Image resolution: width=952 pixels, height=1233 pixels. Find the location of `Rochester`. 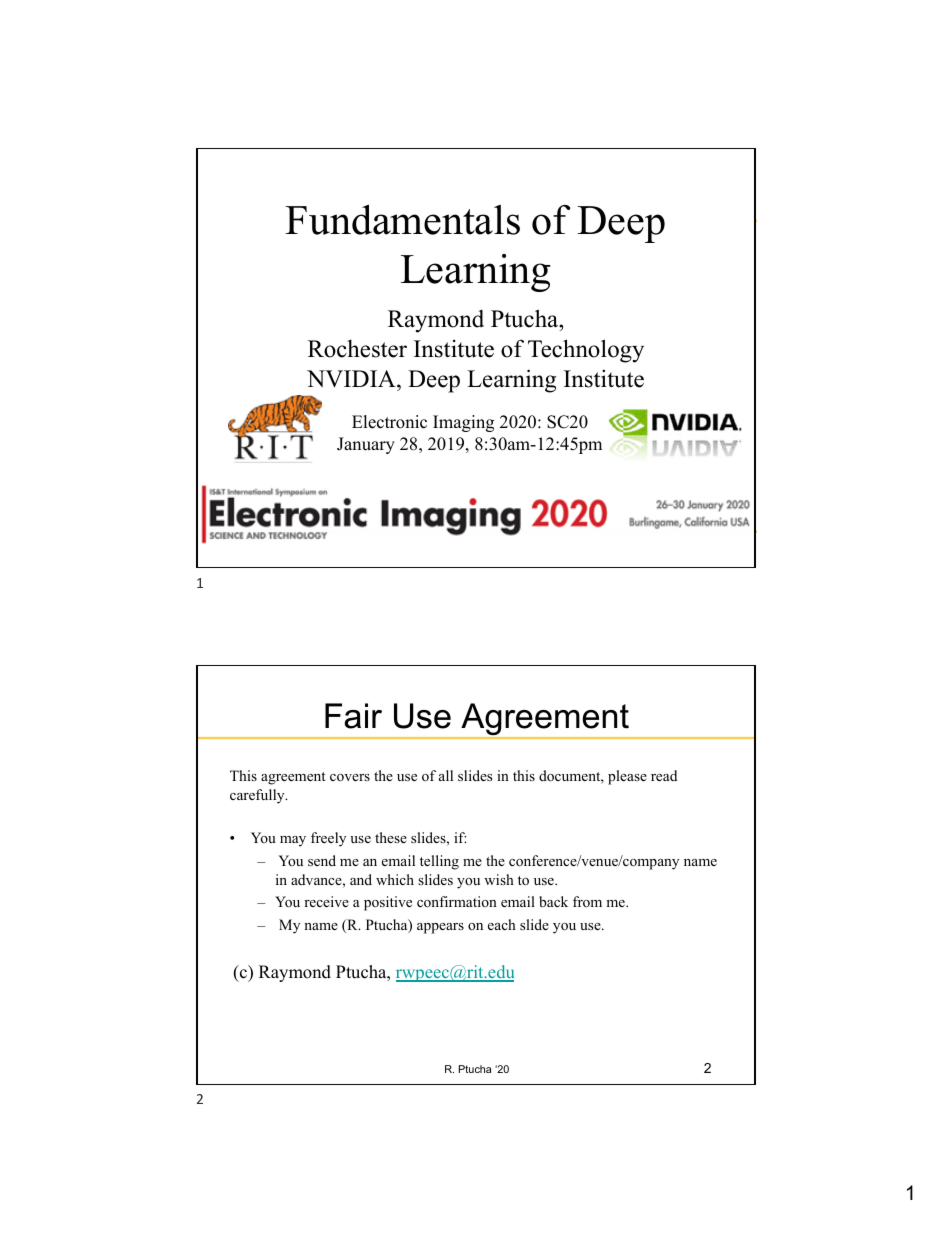

Rochester is located at coordinates (357, 349).
